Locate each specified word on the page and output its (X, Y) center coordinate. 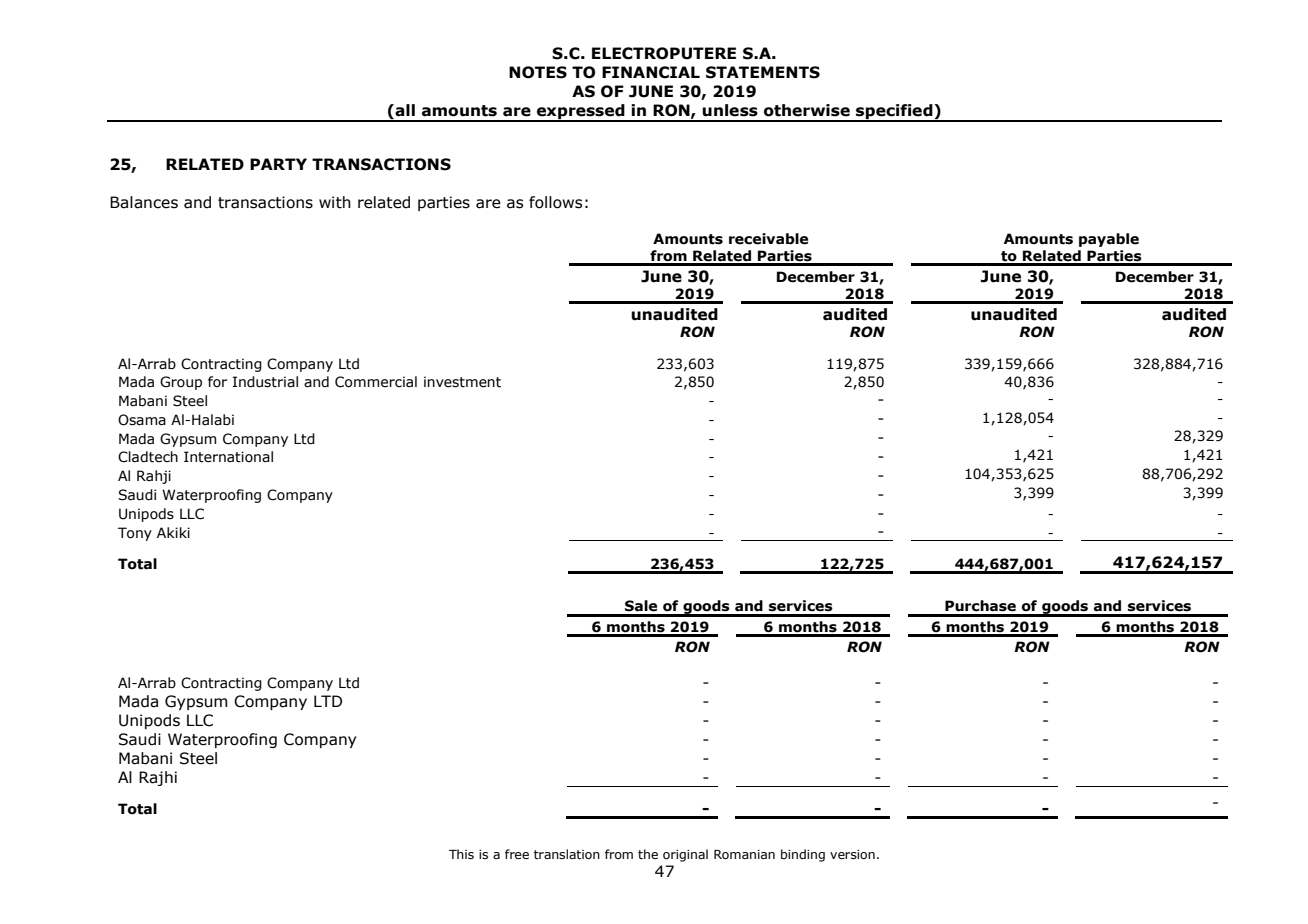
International (228, 457)
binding (803, 855)
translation (567, 854)
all (405, 110)
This (461, 854)
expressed (581, 112)
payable (1109, 240)
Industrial (265, 382)
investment (462, 382)
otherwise (807, 110)
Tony (135, 534)
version (852, 854)
